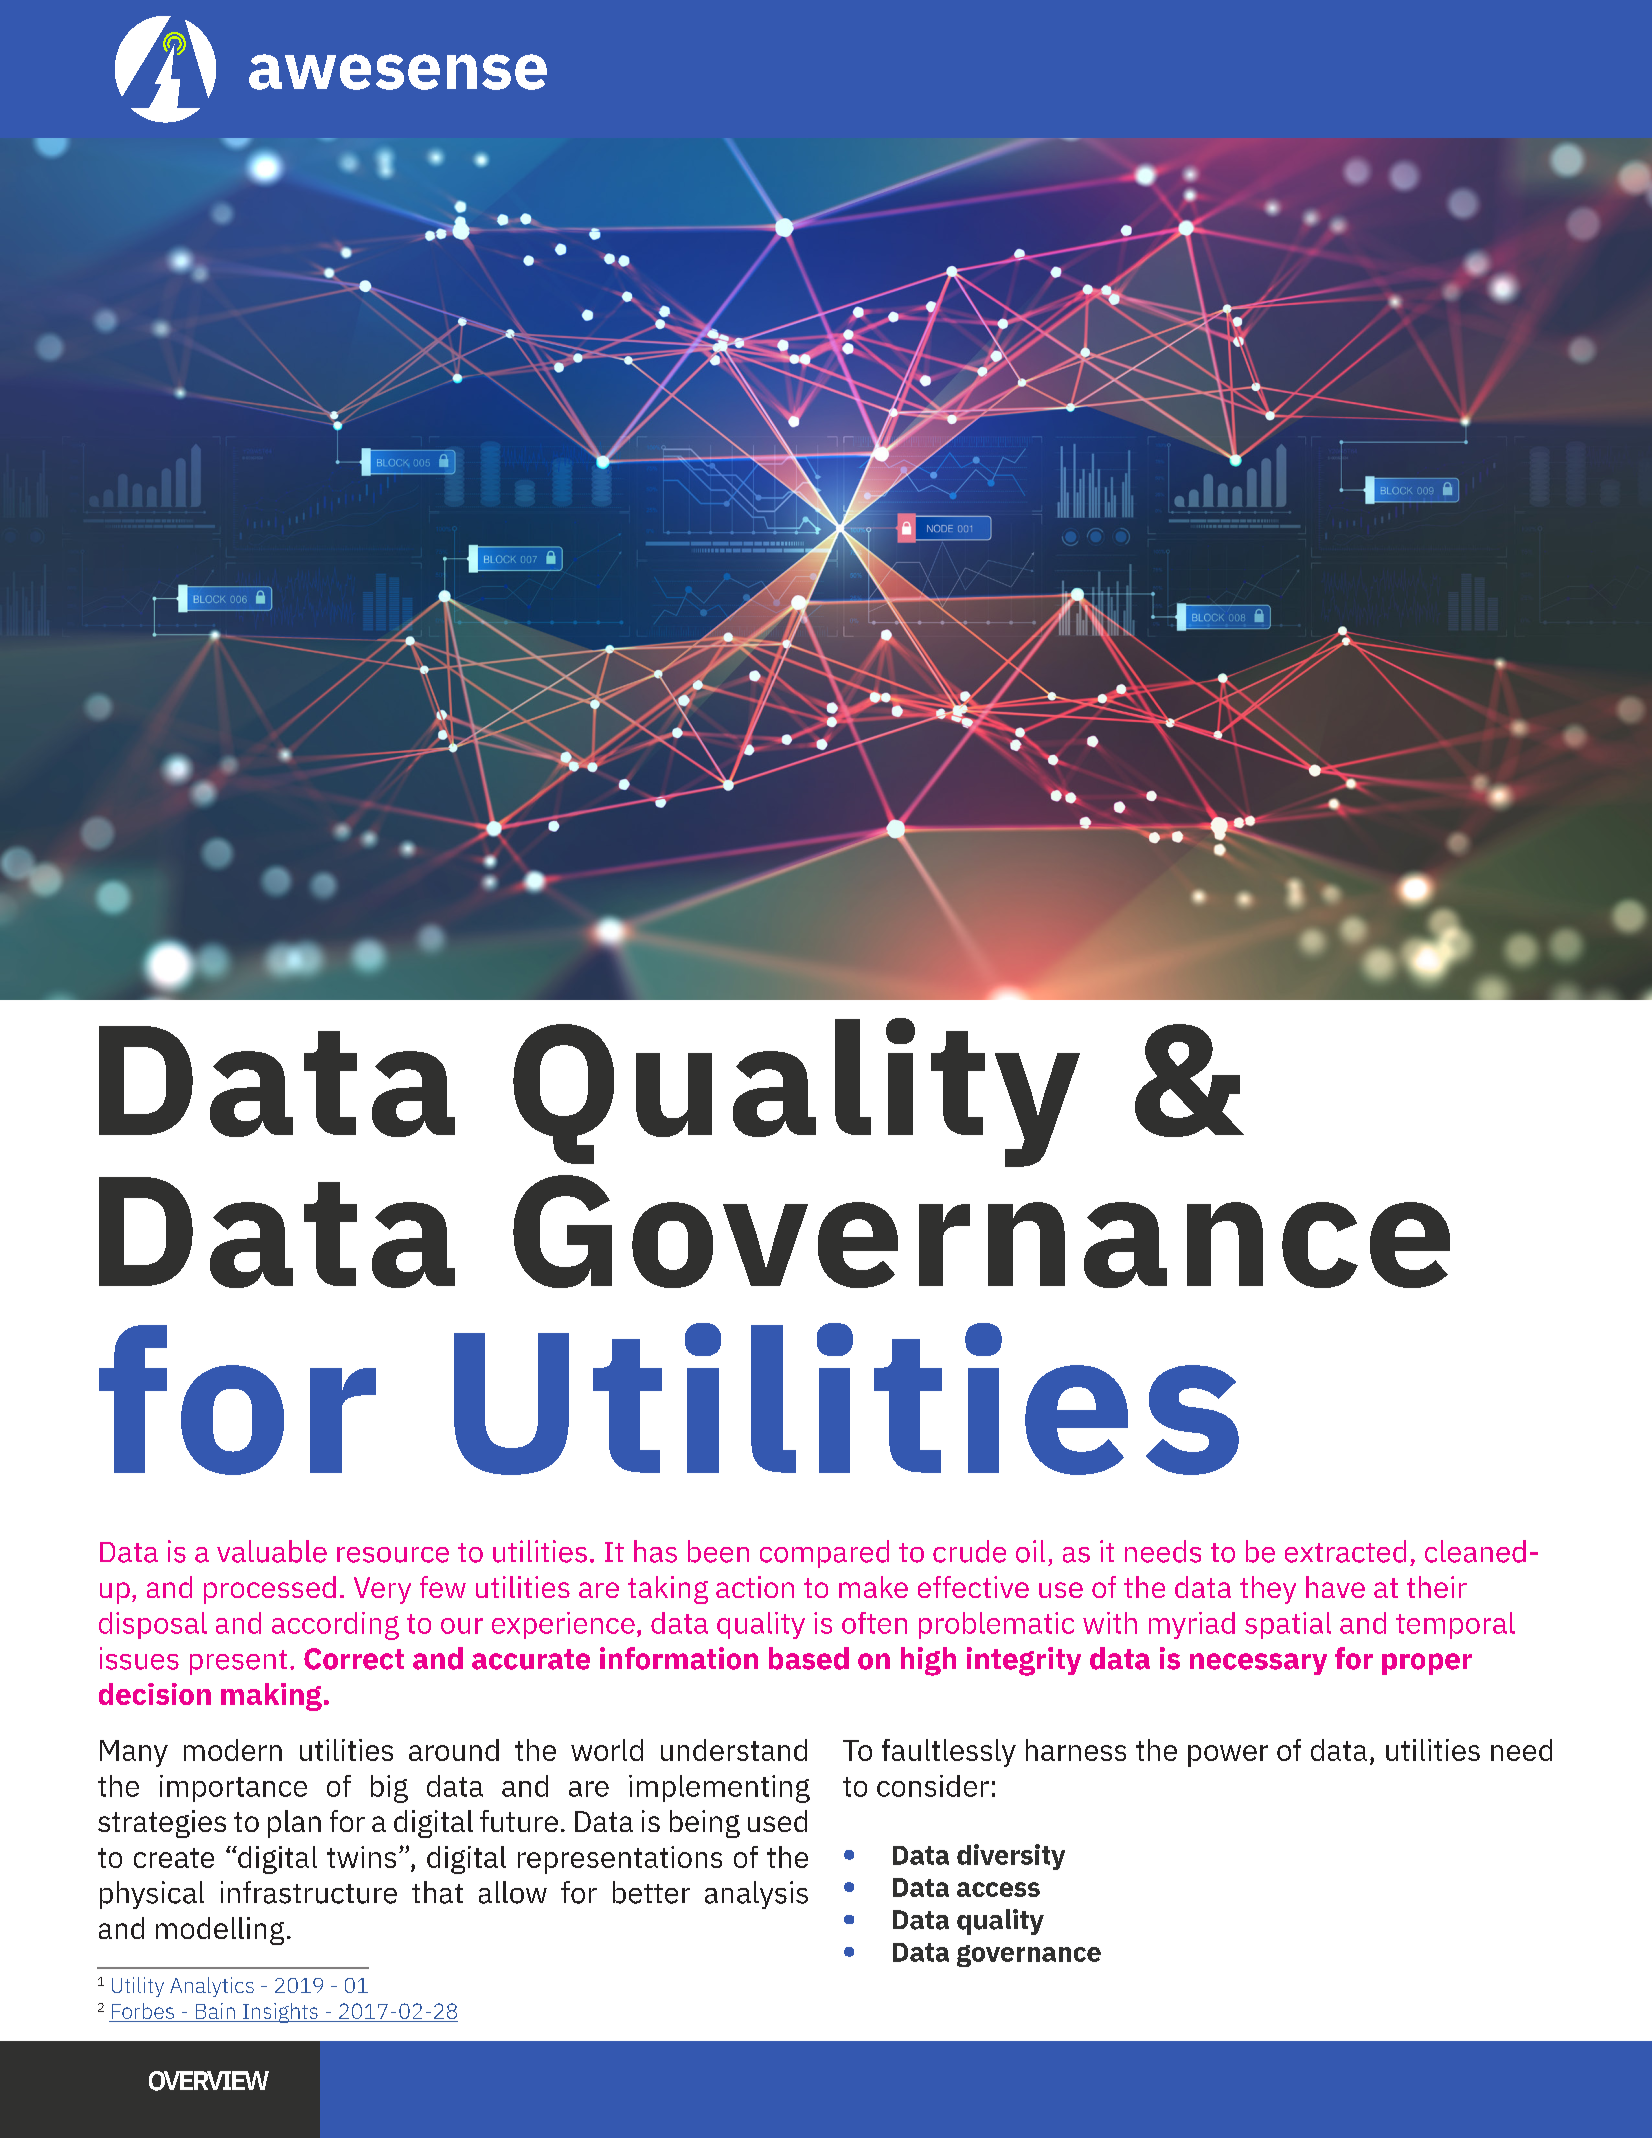 This image has height=2138, width=1652. What do you see at coordinates (824, 1554) in the image?
I see `compared` at bounding box center [824, 1554].
